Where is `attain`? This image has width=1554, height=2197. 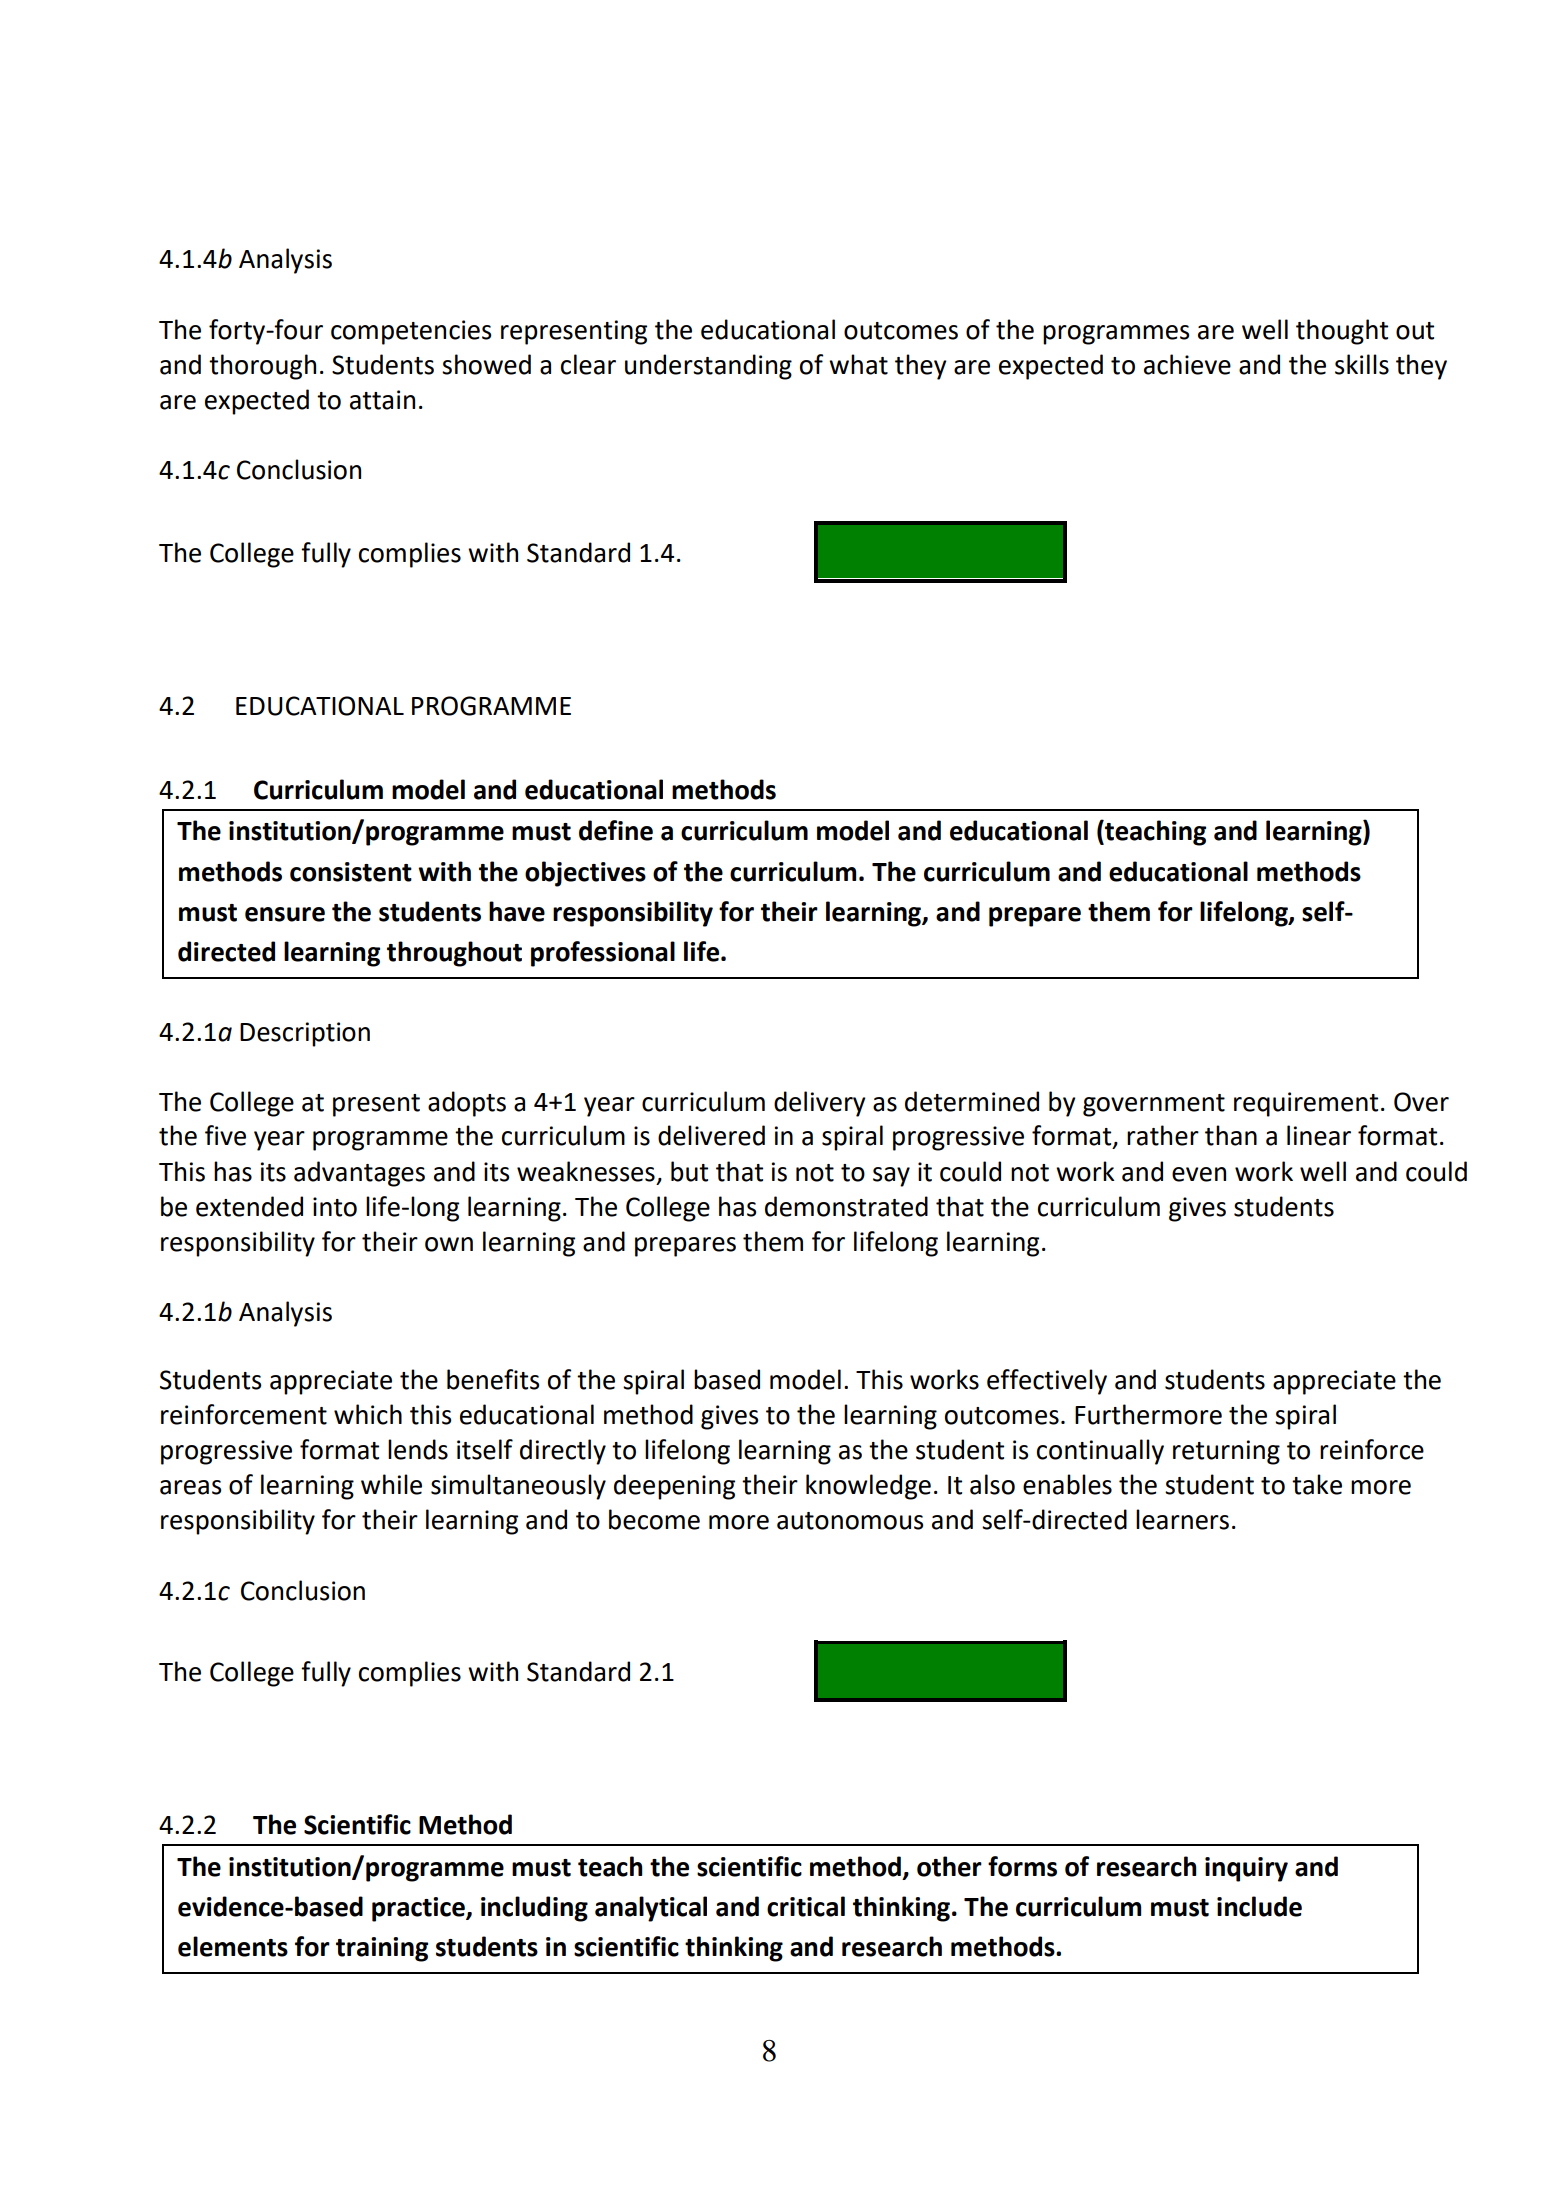 attain is located at coordinates (382, 400).
